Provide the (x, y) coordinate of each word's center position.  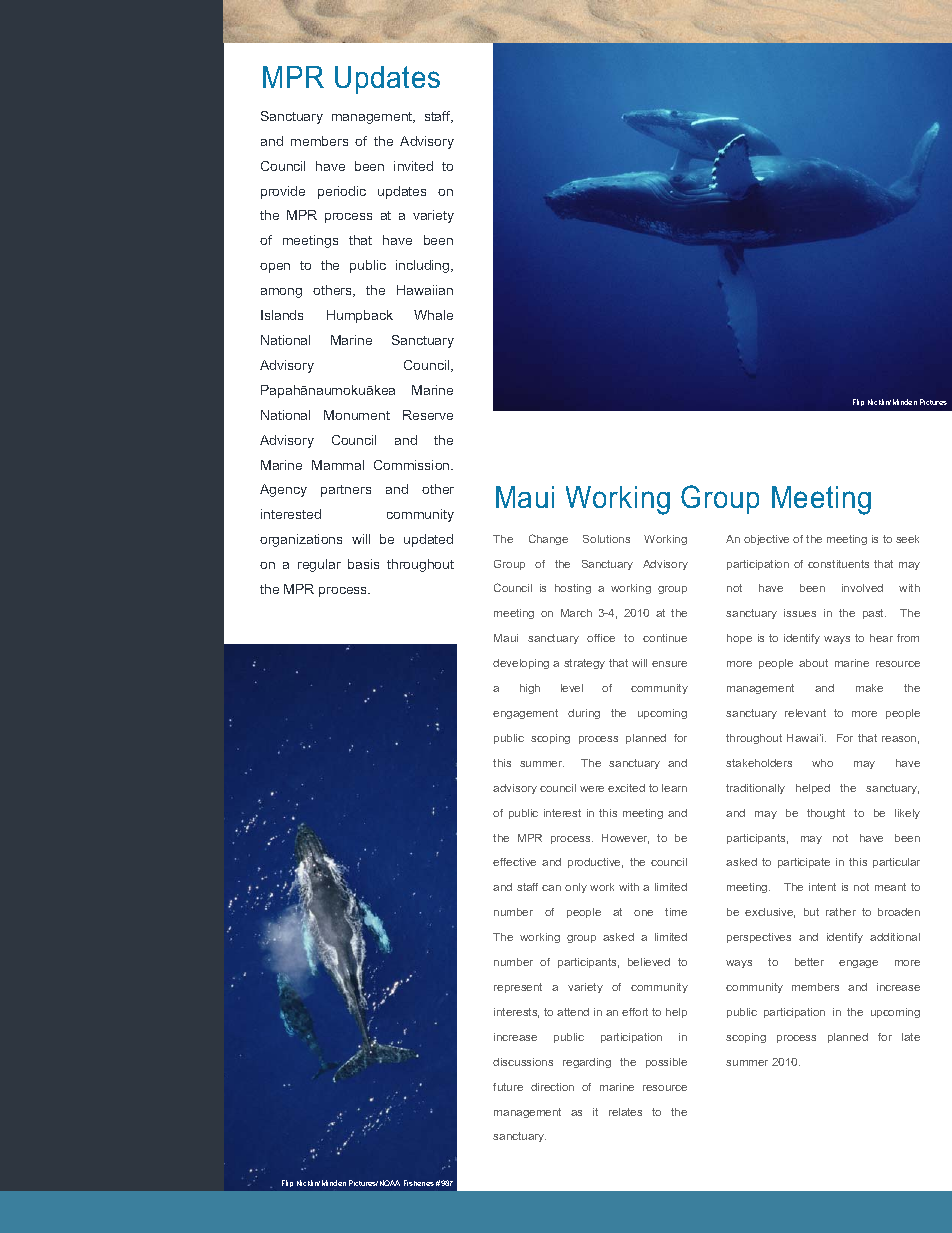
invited (413, 166)
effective (514, 862)
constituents (838, 564)
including (424, 266)
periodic (342, 192)
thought (826, 814)
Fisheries (419, 1183)
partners (346, 491)
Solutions (606, 539)
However (625, 839)
